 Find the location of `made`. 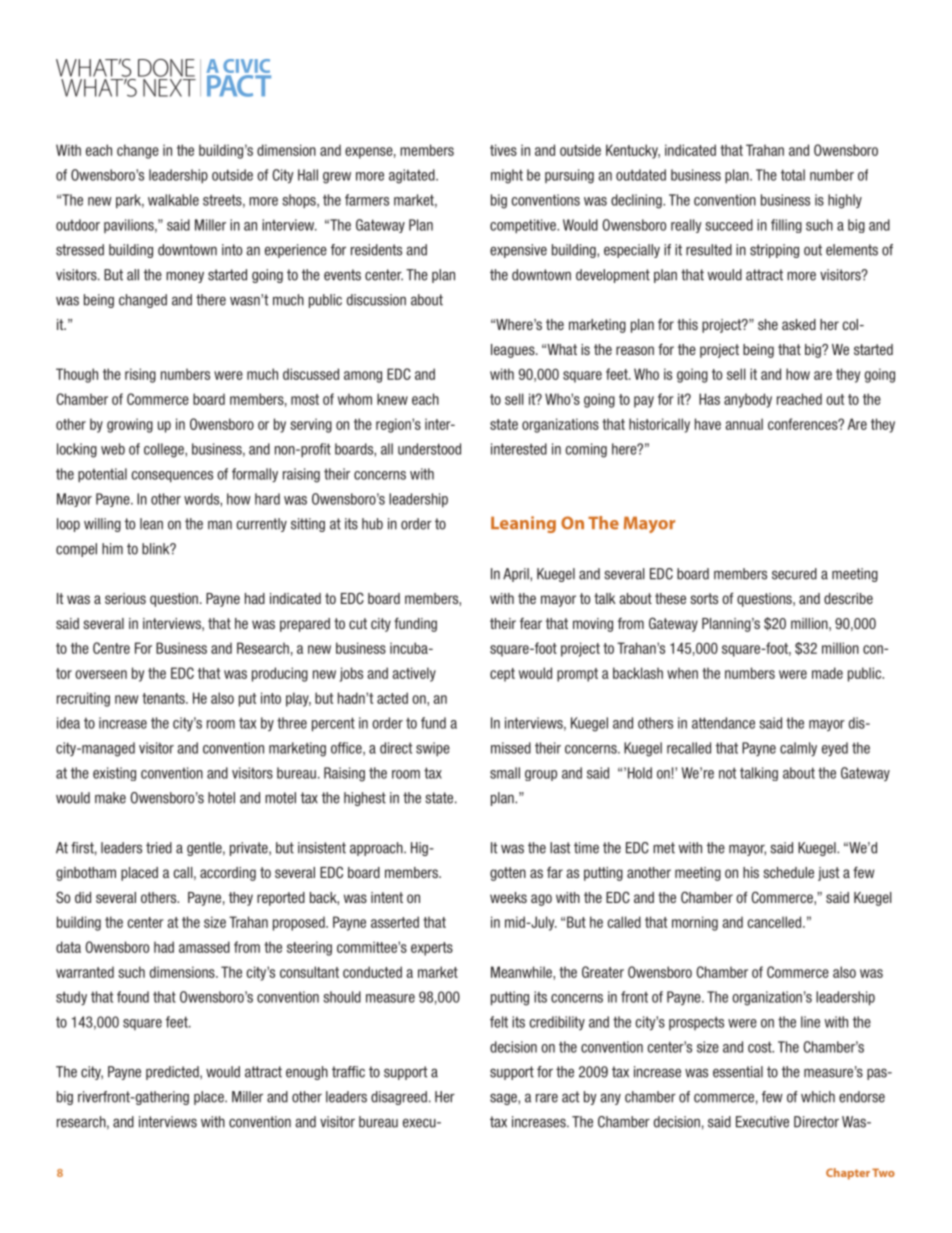

made is located at coordinates (827, 673).
